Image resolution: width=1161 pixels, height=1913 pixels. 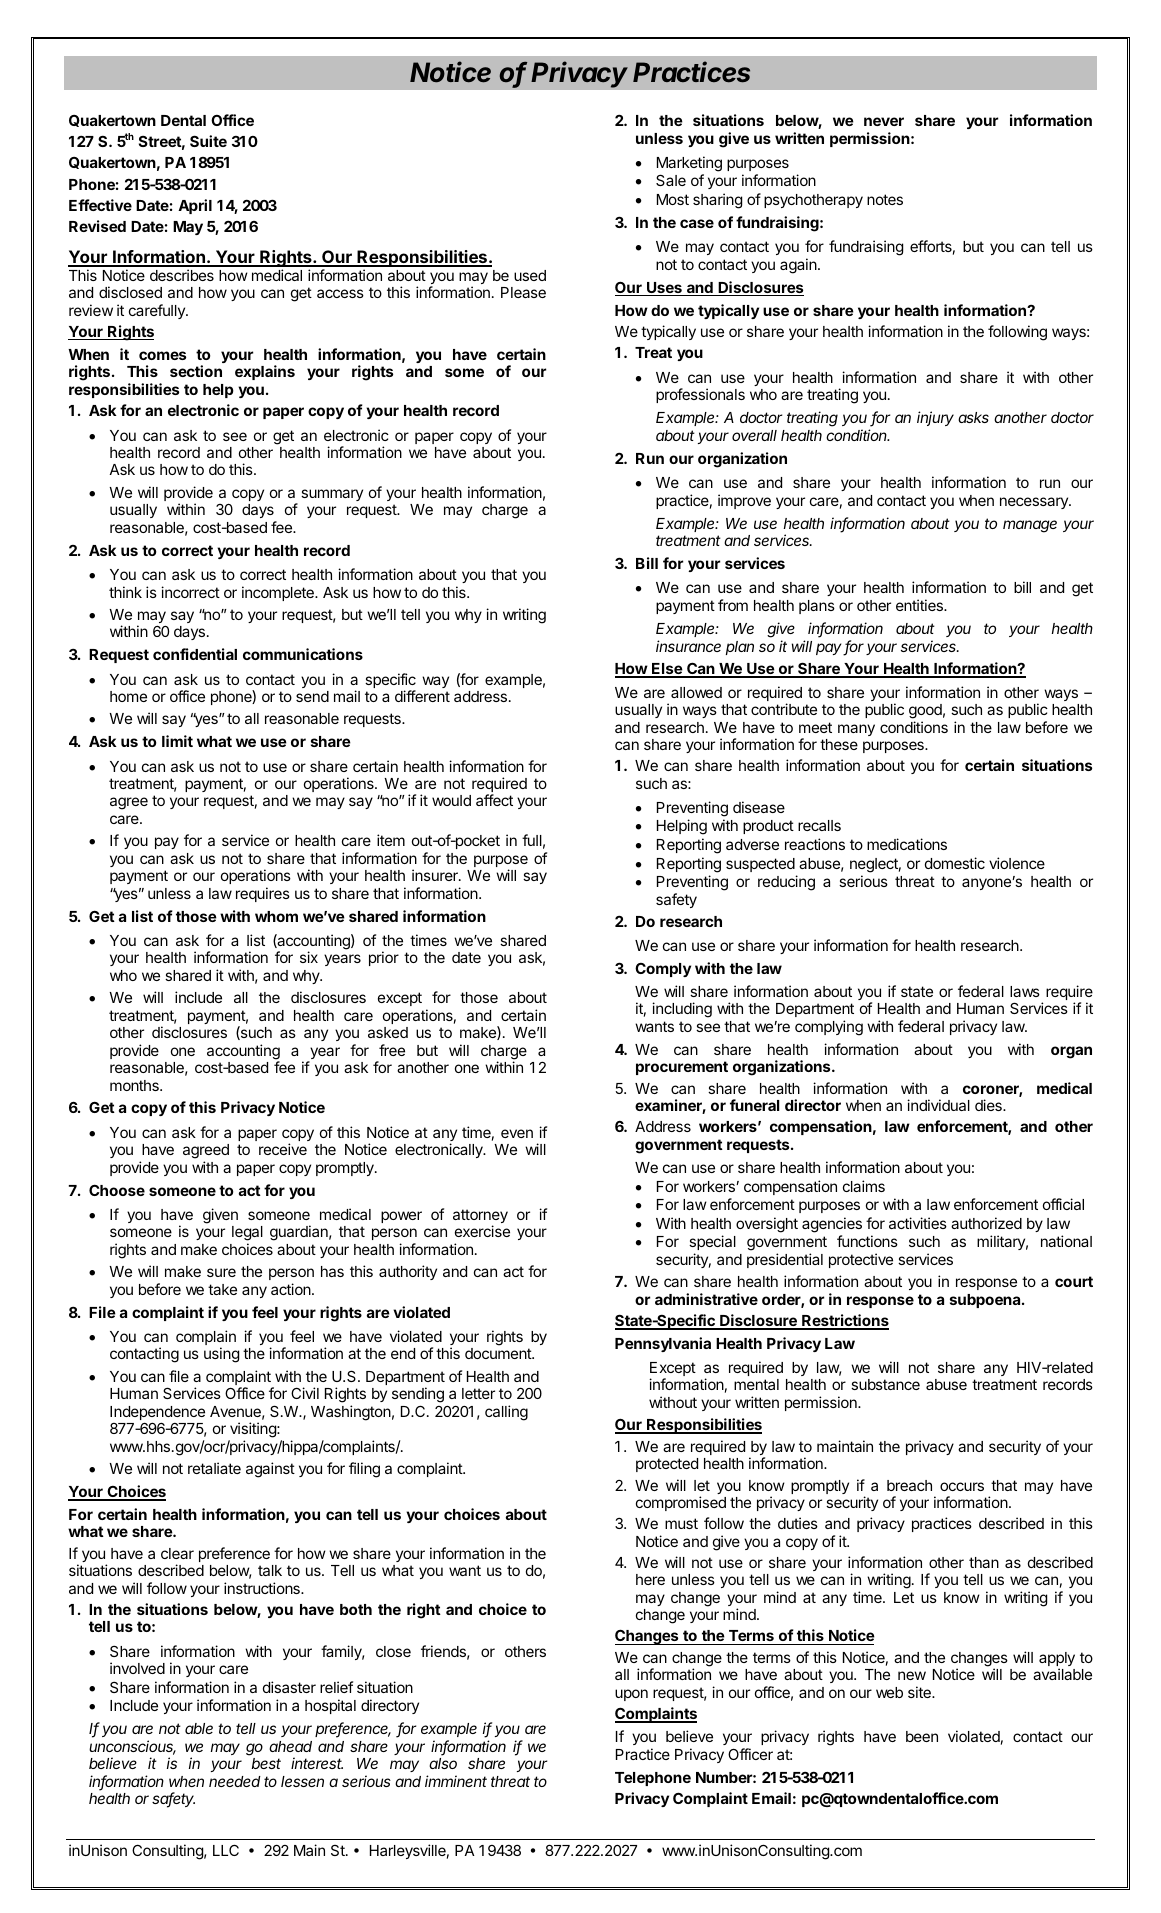 I want to click on Suite, so click(x=208, y=141).
